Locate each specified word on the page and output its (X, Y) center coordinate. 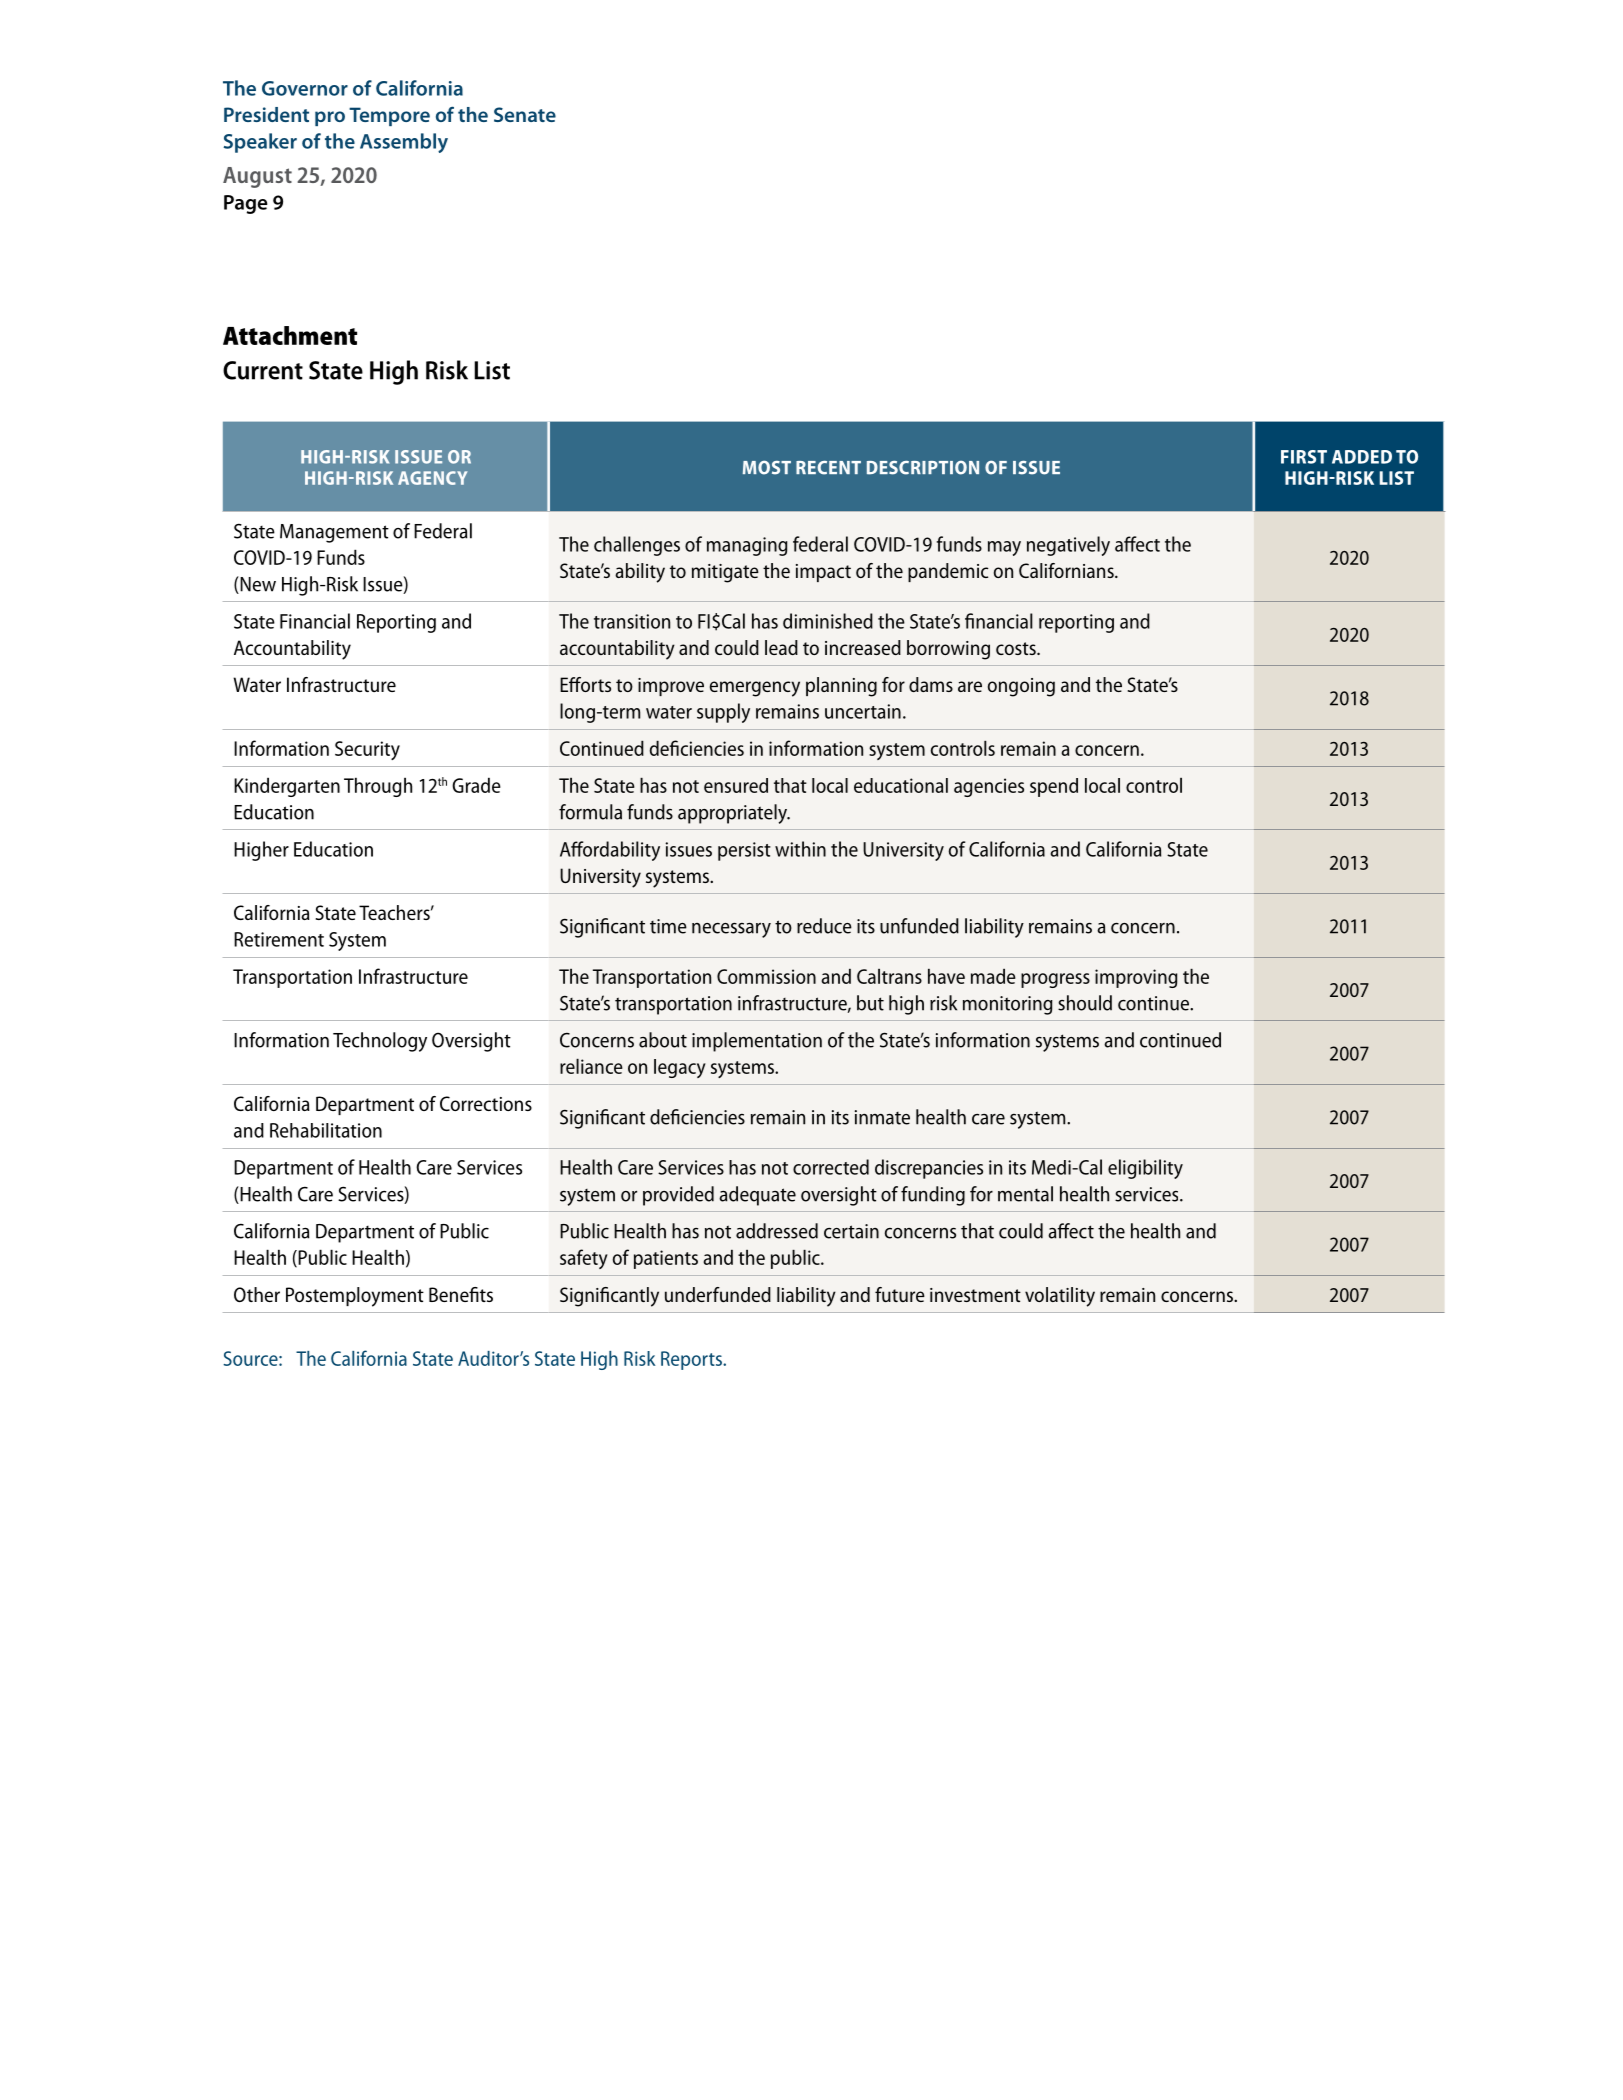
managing (747, 546)
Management (334, 533)
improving (1136, 978)
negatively (1068, 546)
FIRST (1304, 457)
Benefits (461, 1294)
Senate (525, 114)
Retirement (279, 939)
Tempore (389, 116)
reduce (824, 926)
